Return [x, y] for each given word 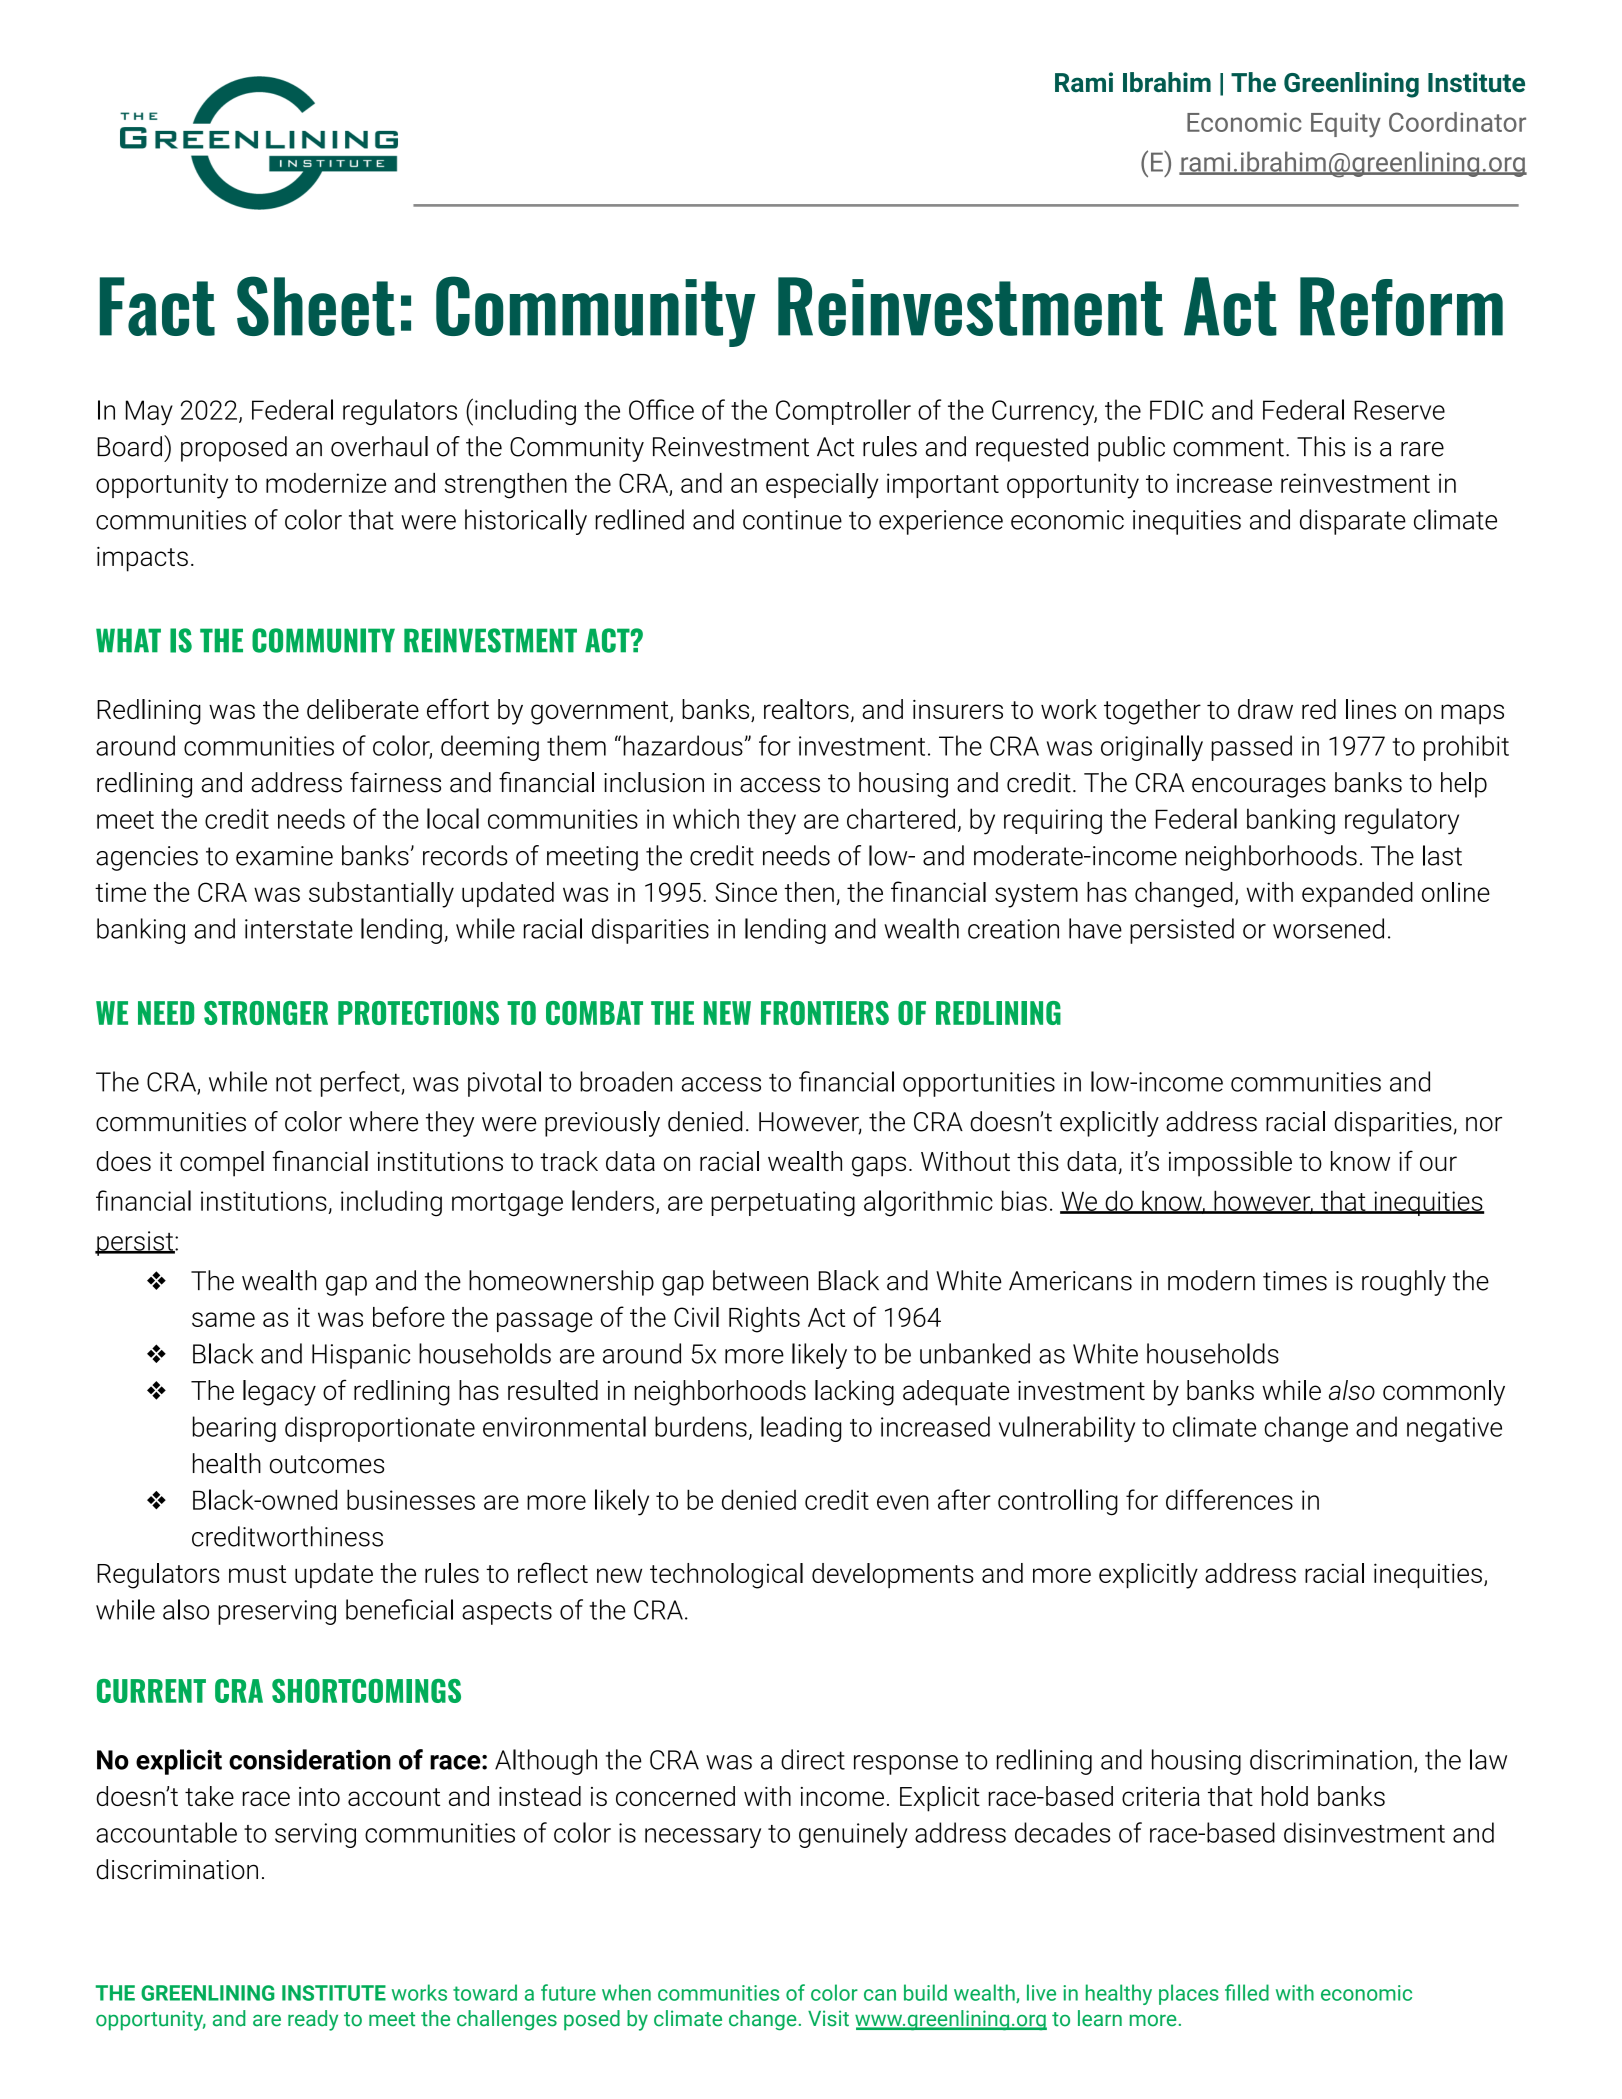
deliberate [363, 709]
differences [1229, 1499]
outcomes [327, 1464]
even [903, 1502]
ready [313, 2020]
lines [1371, 709]
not [294, 1082]
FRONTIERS [825, 1013]
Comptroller [843, 412]
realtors [806, 709]
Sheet [316, 306]
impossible [1230, 1164]
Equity [1346, 125]
